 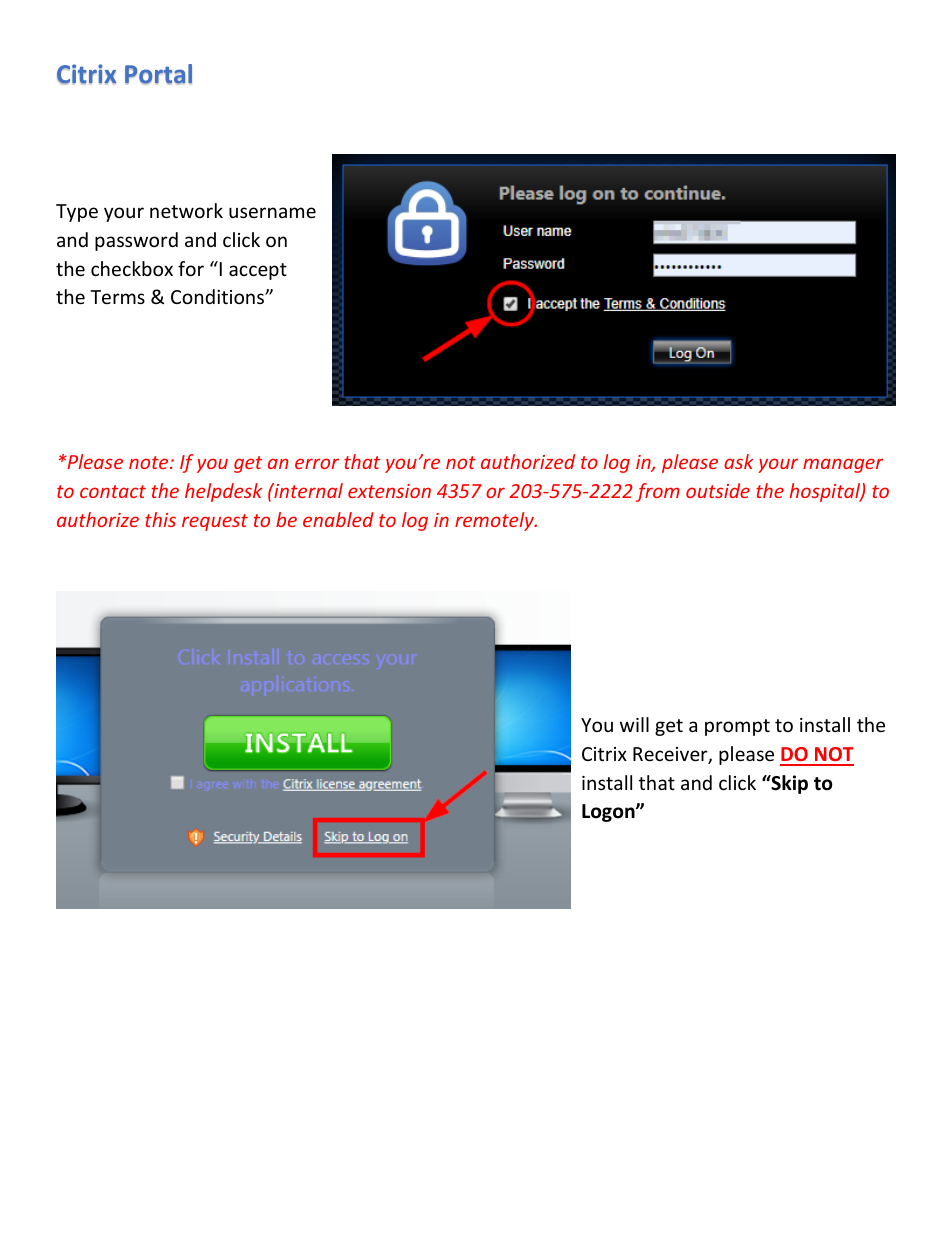 I want to click on ask, so click(x=739, y=461).
